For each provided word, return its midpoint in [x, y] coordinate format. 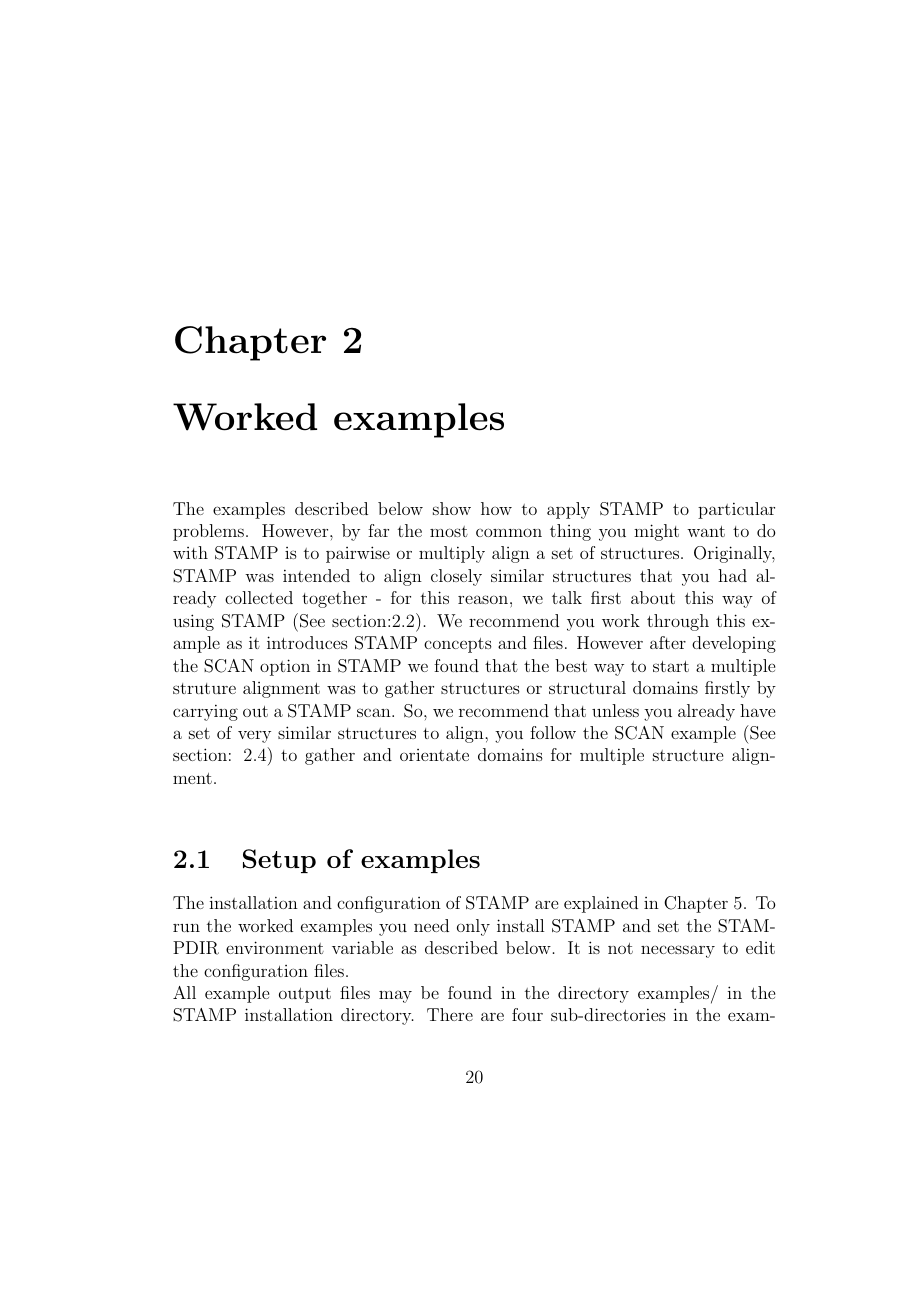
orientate [434, 755]
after [668, 642]
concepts [458, 645]
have [757, 710]
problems [208, 532]
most [449, 531]
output [305, 995]
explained [601, 904]
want [706, 531]
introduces [307, 642]
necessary [678, 951]
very [254, 737]
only [473, 927]
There [450, 1014]
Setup [279, 861]
